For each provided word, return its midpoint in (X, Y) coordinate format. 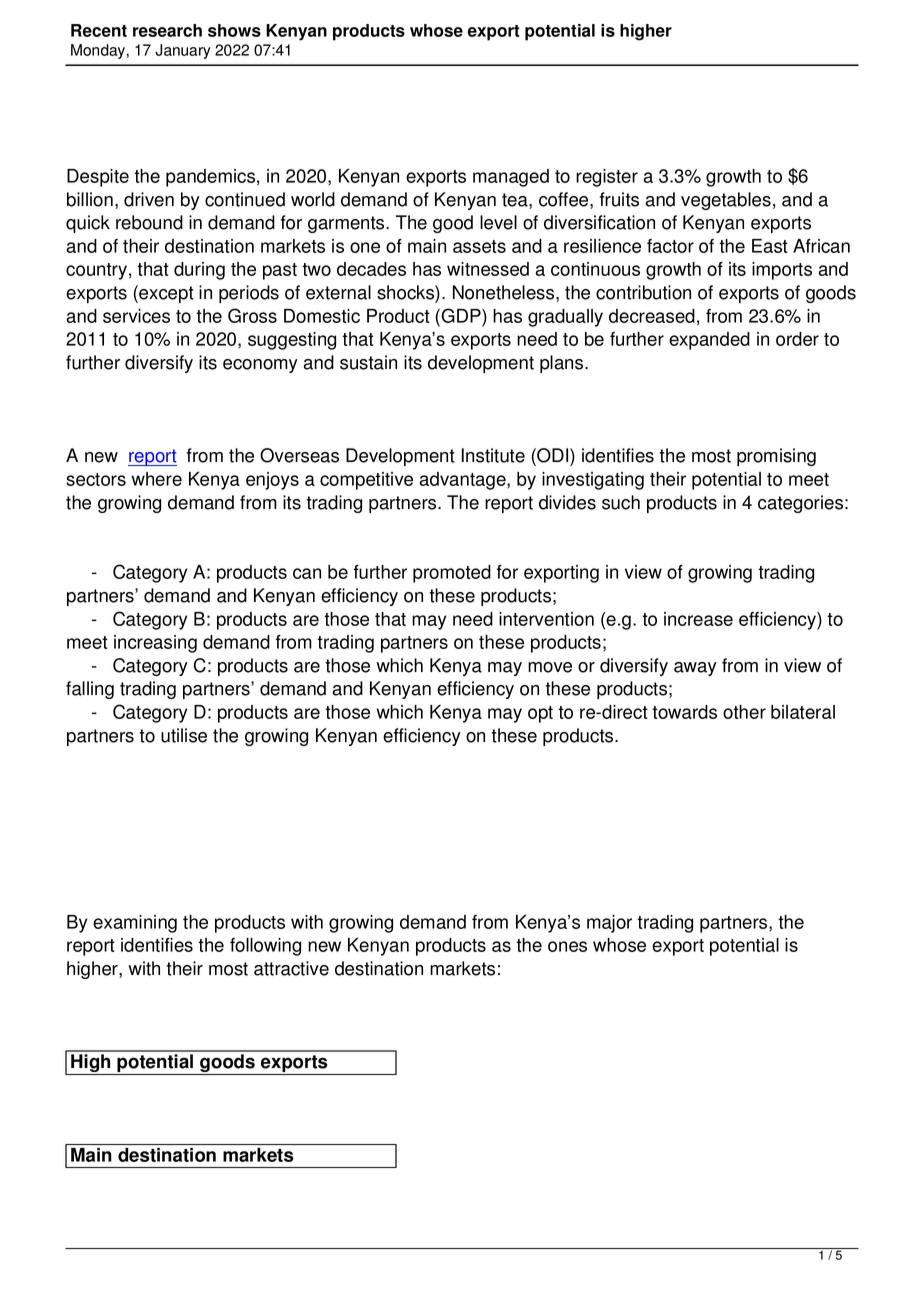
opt (540, 714)
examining (135, 924)
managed (511, 178)
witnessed (488, 269)
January (183, 51)
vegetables (726, 201)
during (199, 271)
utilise (184, 735)
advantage (464, 481)
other (744, 712)
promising (776, 457)
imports (782, 271)
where (156, 479)
